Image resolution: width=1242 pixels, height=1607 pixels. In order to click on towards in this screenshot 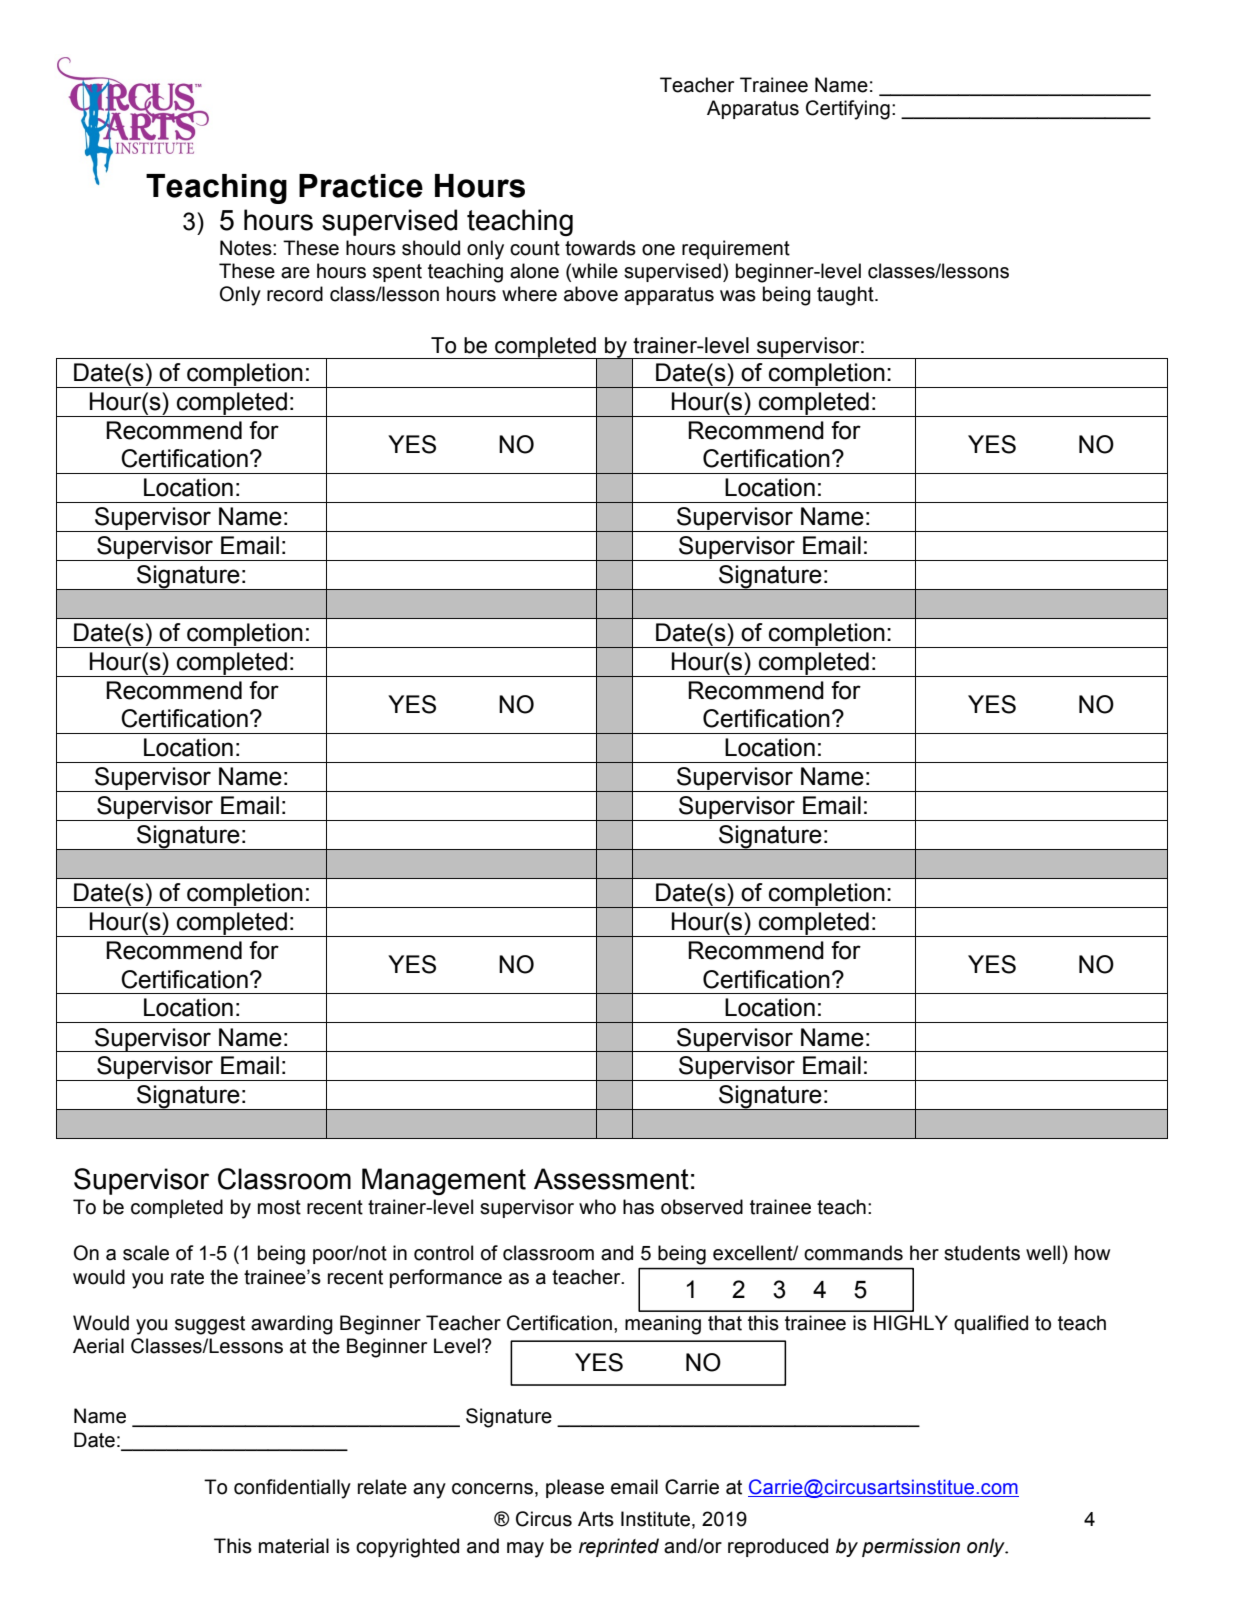, I will do `click(600, 248)`.
